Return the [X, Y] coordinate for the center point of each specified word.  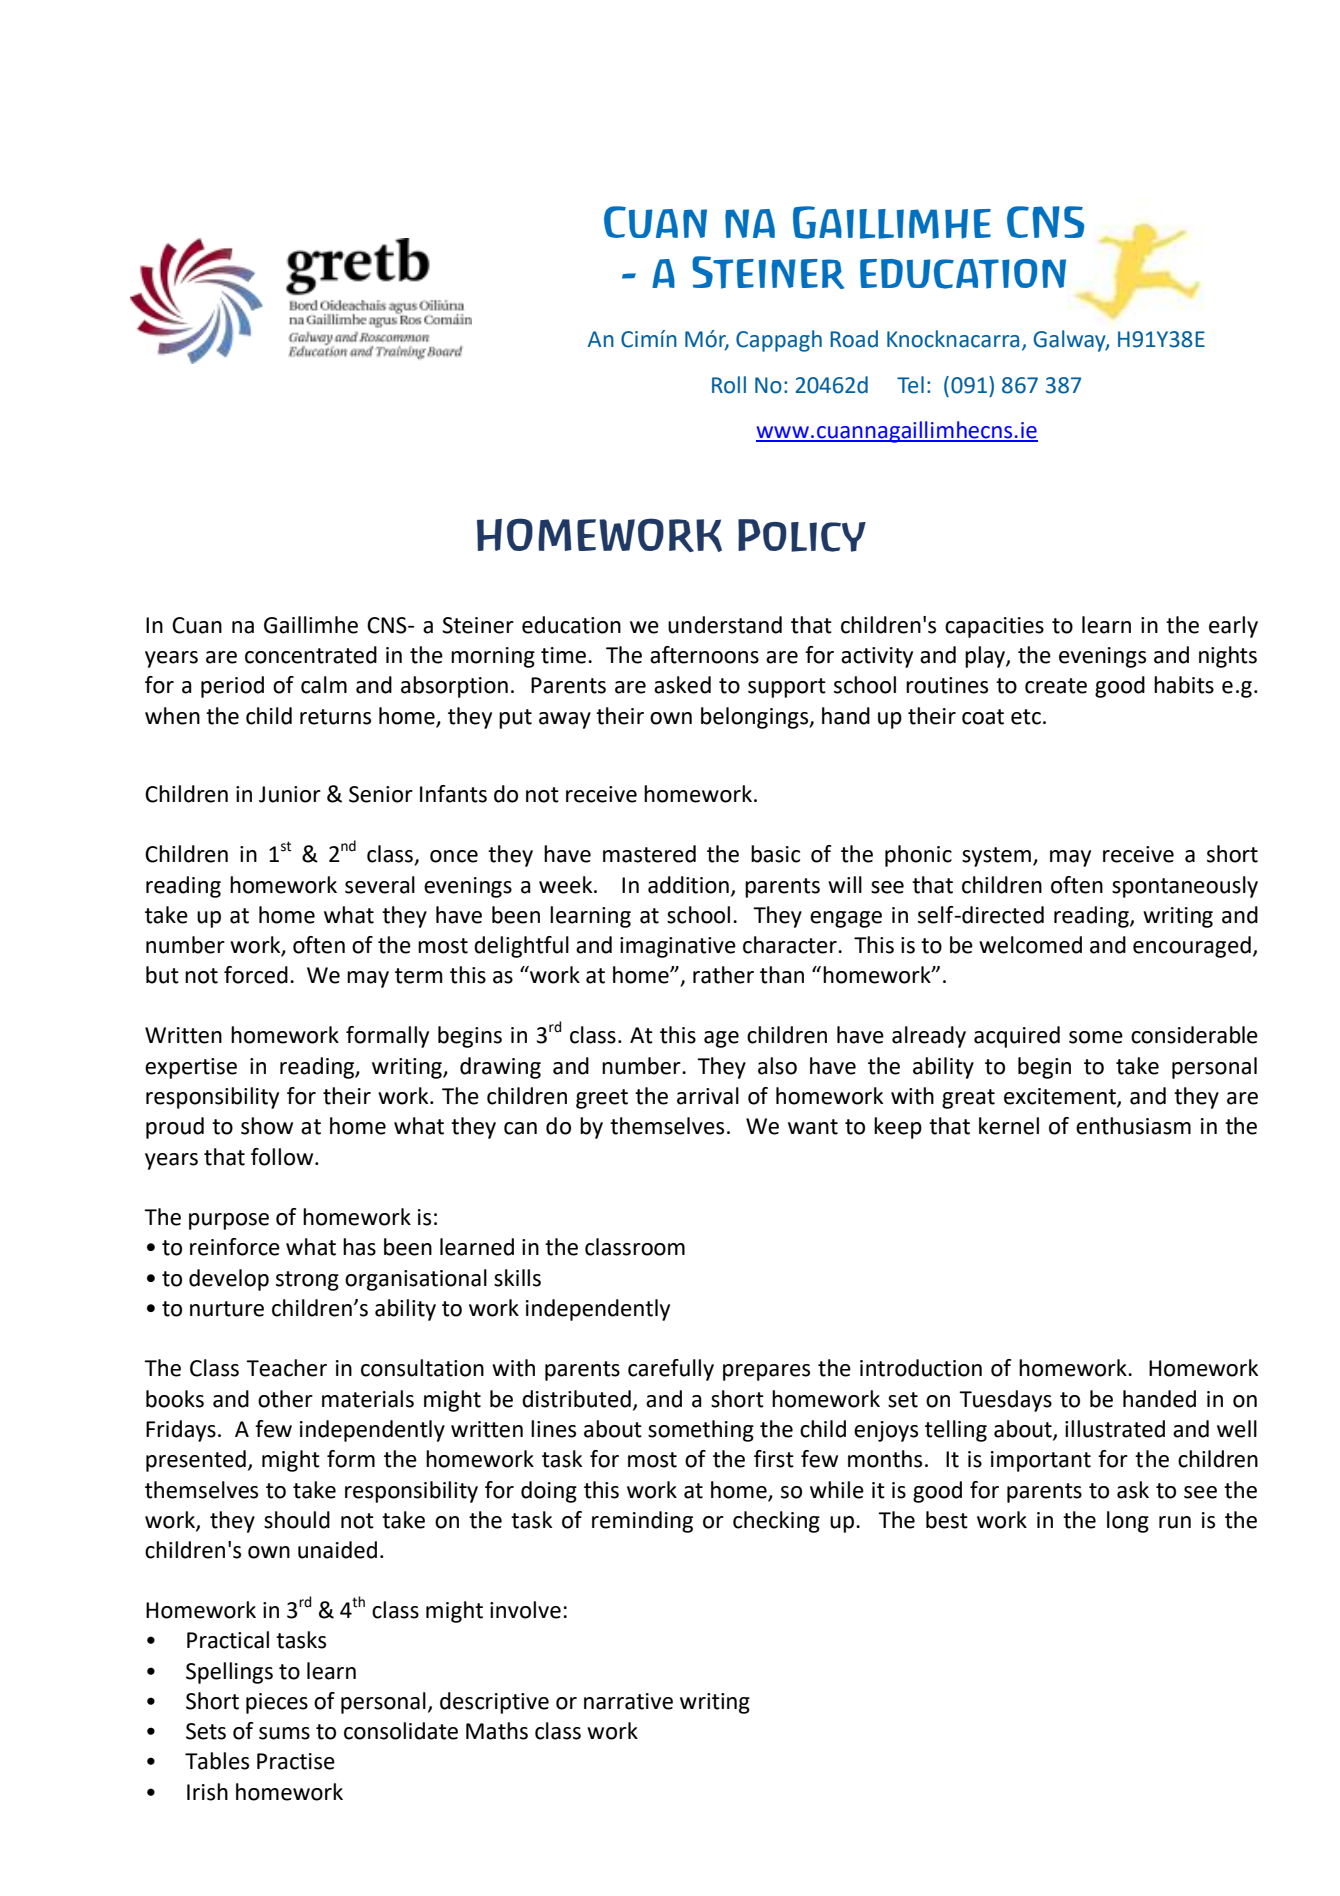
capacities [994, 627]
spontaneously [1185, 887]
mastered [649, 854]
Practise [296, 1761]
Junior [290, 794]
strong [307, 1281]
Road [854, 339]
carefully [671, 1370]
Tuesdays [1005, 1401]
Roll [729, 385]
